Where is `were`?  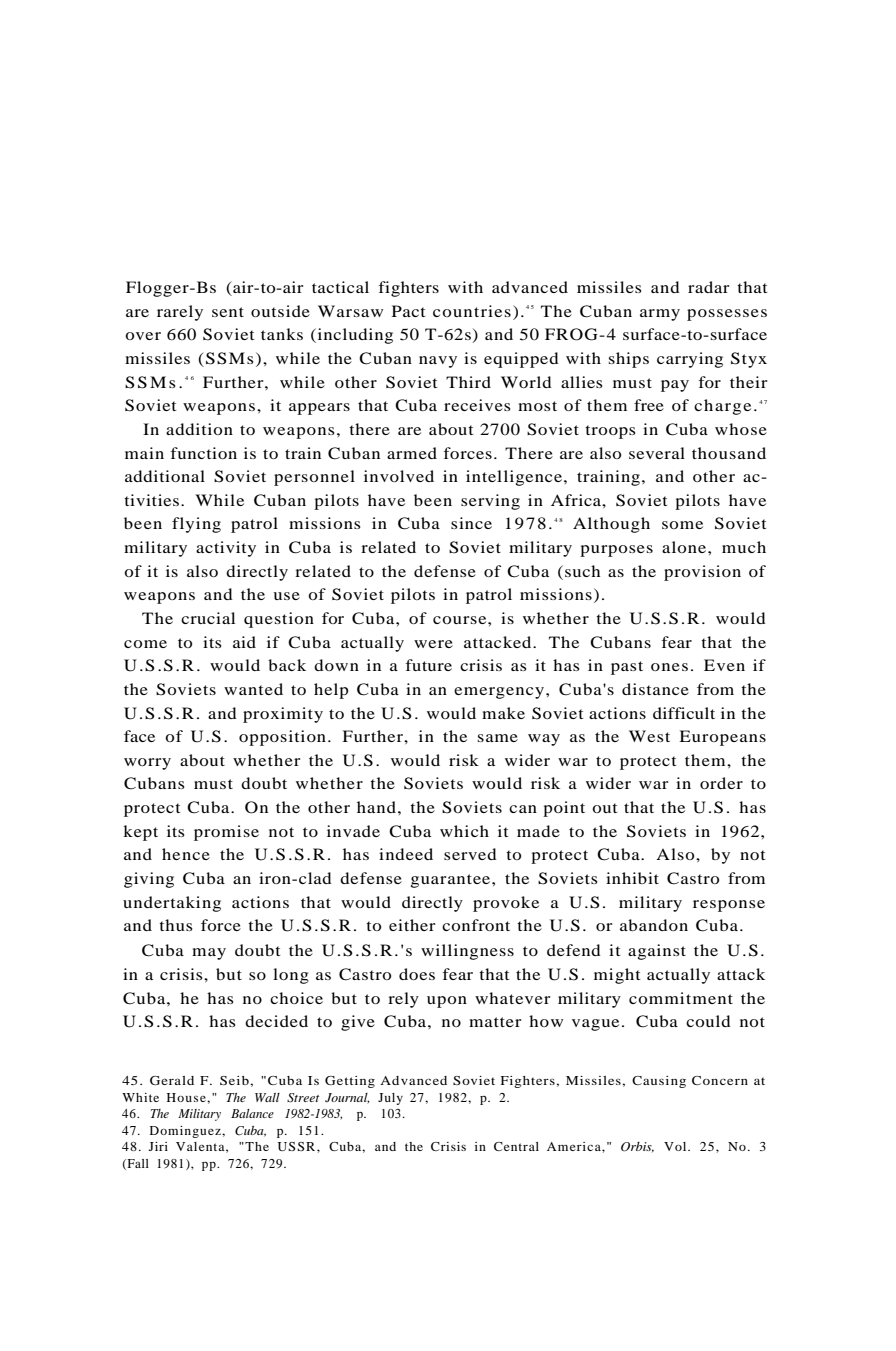
were is located at coordinates (433, 644).
